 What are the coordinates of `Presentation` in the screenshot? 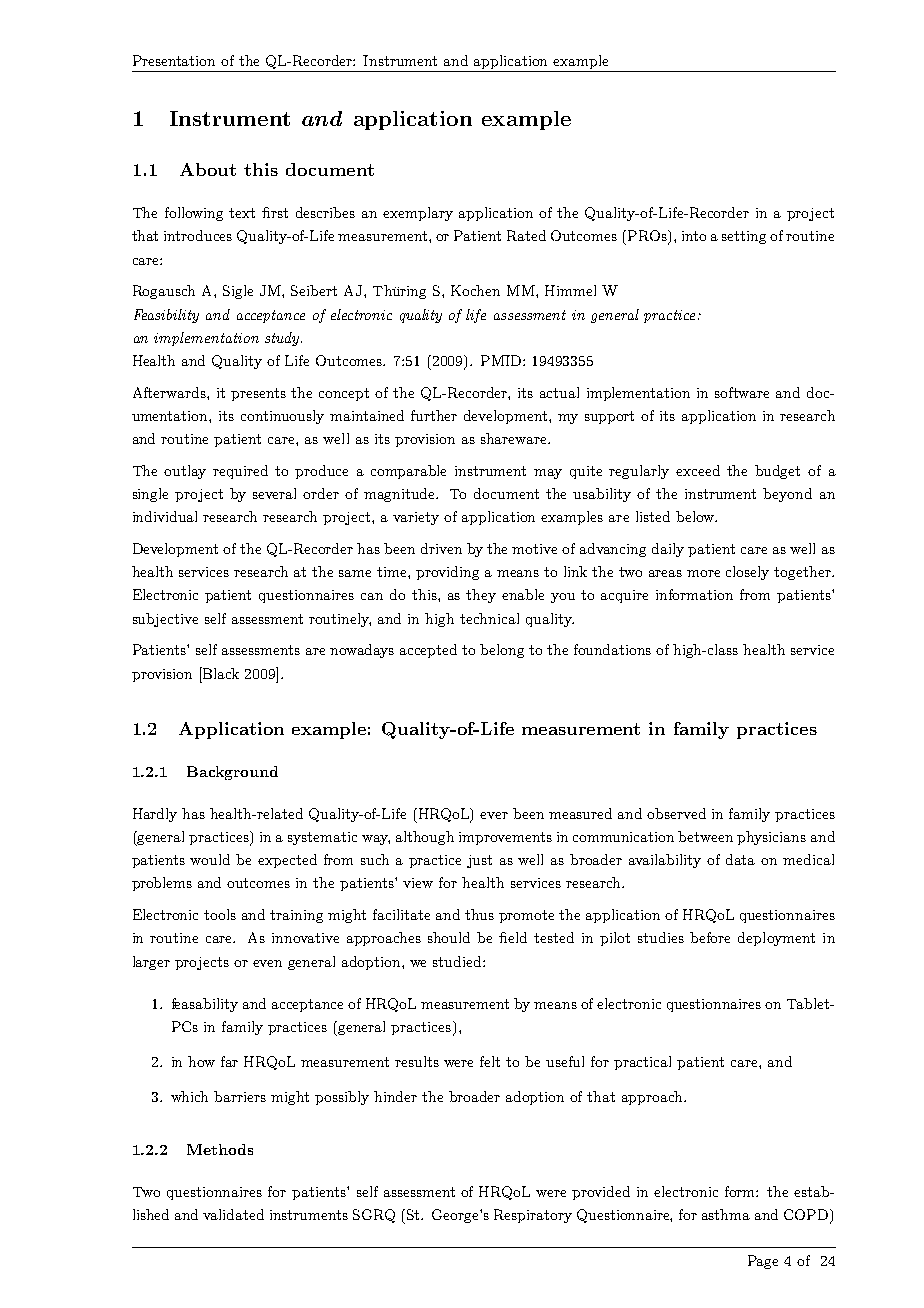 It's located at (174, 60).
